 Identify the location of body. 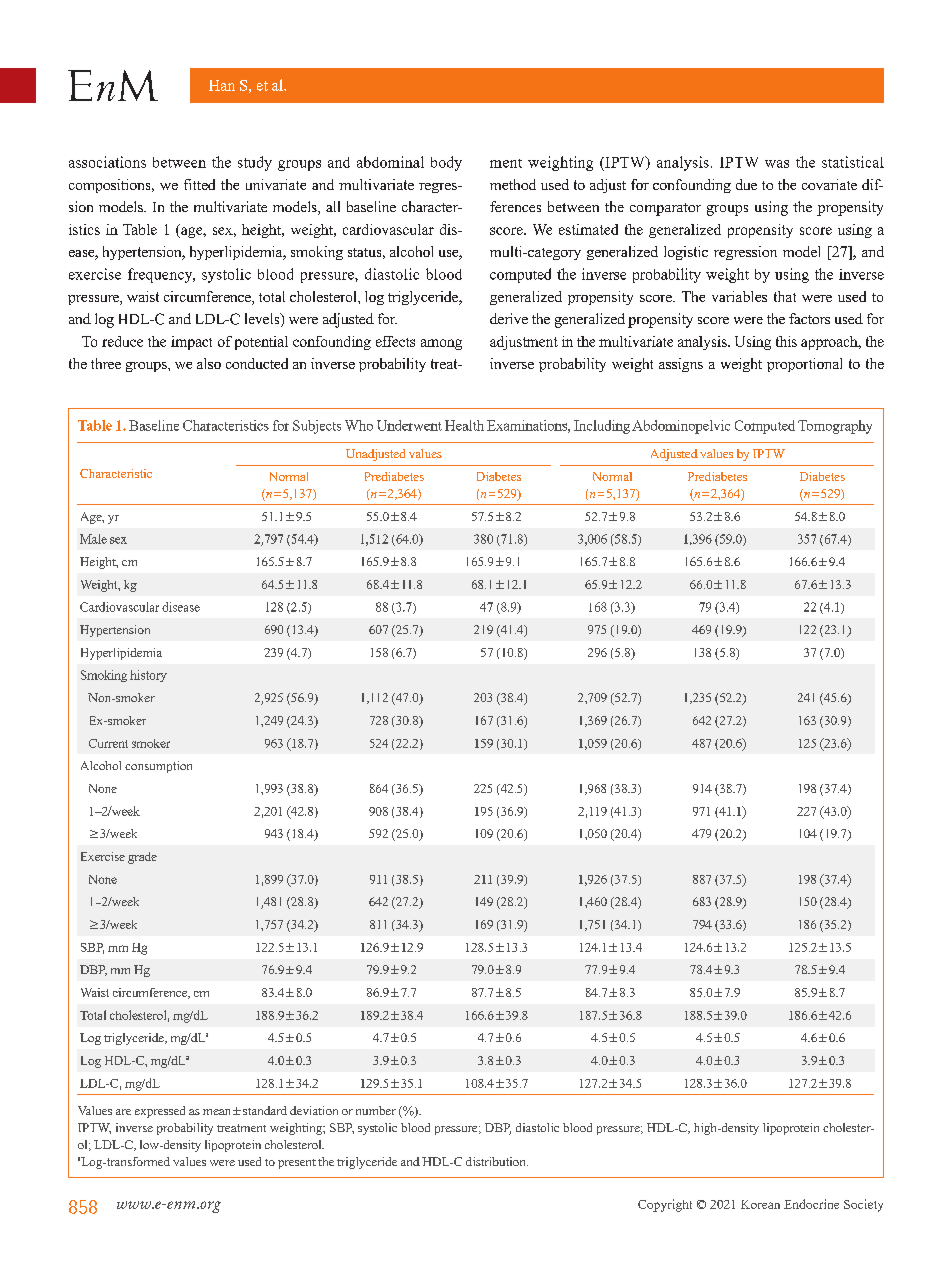
(446, 163).
